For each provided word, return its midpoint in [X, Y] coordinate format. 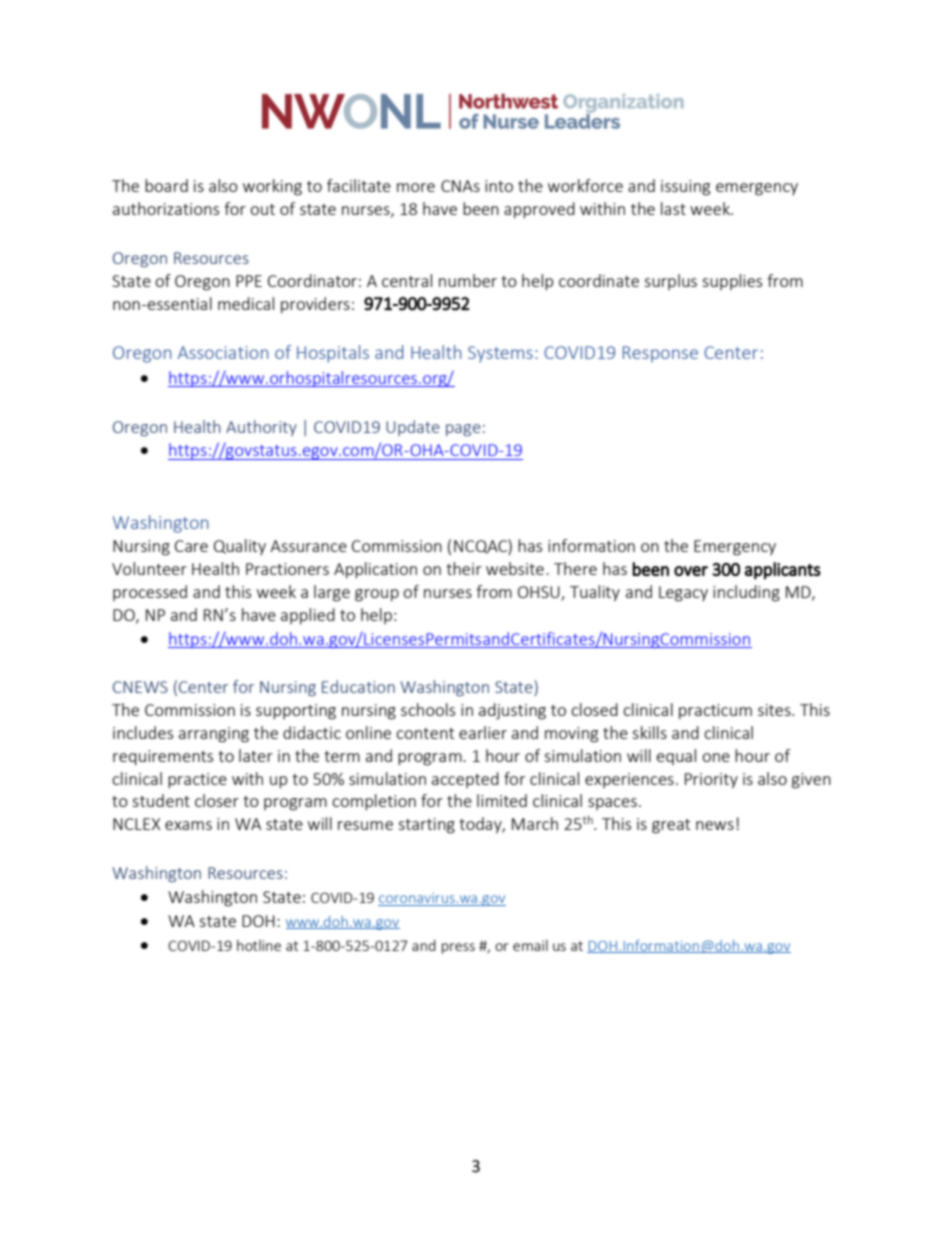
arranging [214, 735]
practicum [715, 711]
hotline [259, 945]
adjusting [512, 711]
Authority [261, 428]
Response [660, 354]
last [673, 208]
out [262, 209]
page [463, 430]
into [499, 186]
